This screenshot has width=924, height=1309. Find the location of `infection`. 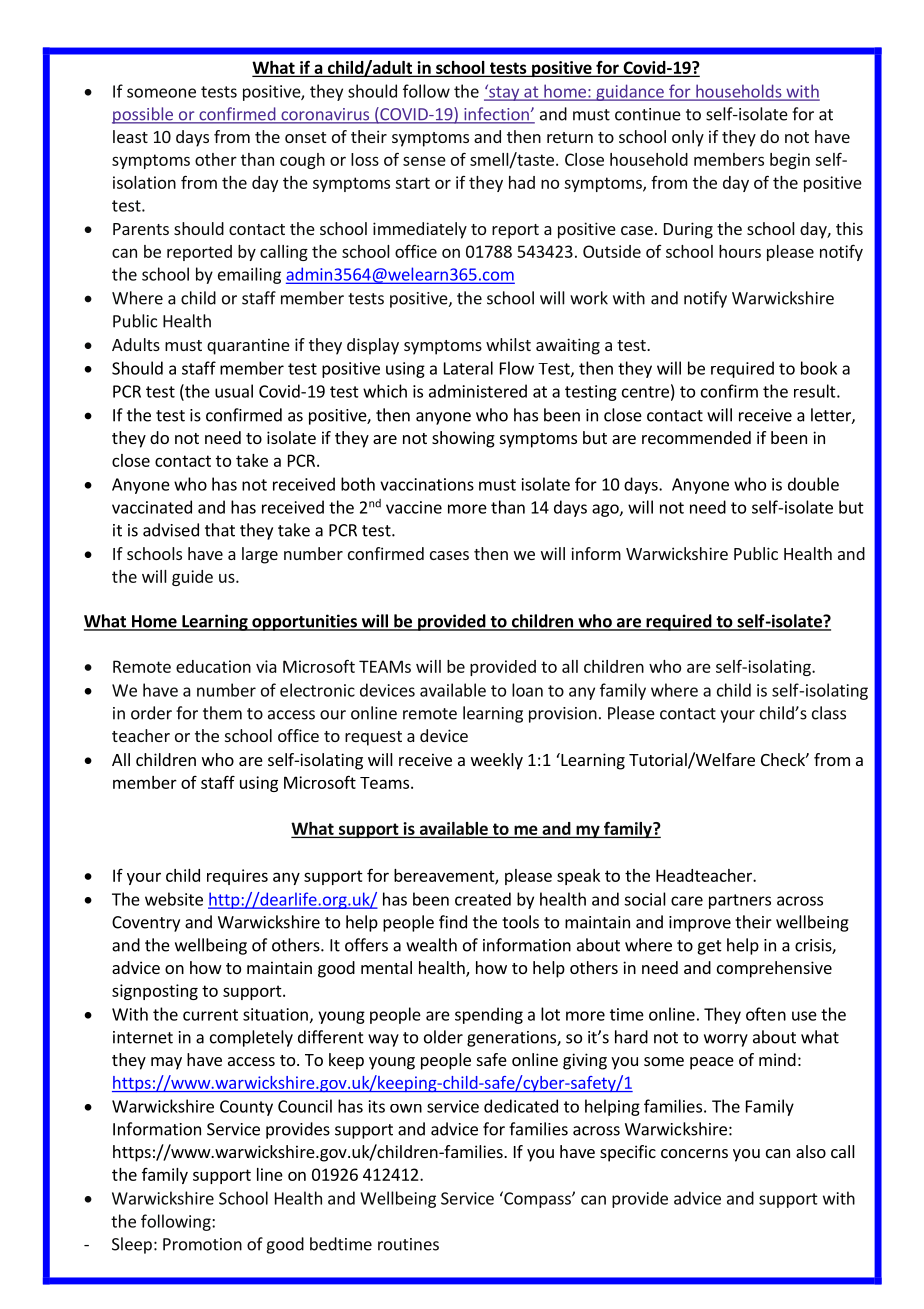

infection is located at coordinates (496, 115).
